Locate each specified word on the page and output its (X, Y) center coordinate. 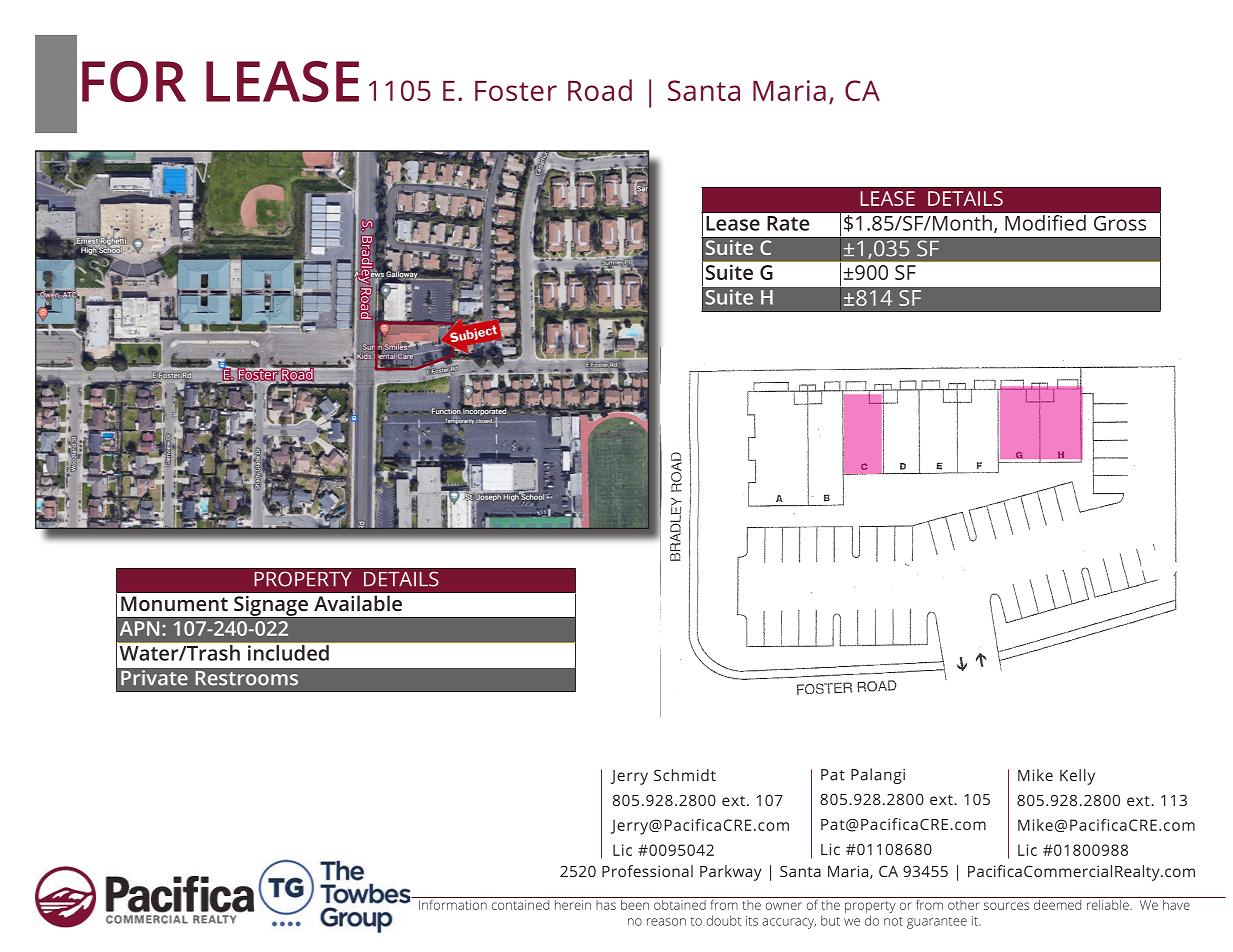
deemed (1058, 903)
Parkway (731, 873)
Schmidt (685, 775)
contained (520, 903)
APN (139, 628)
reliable (1108, 903)
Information (453, 903)
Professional (647, 871)
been (635, 903)
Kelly (1077, 777)
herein (572, 903)
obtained (680, 903)
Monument (174, 603)
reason (666, 922)
